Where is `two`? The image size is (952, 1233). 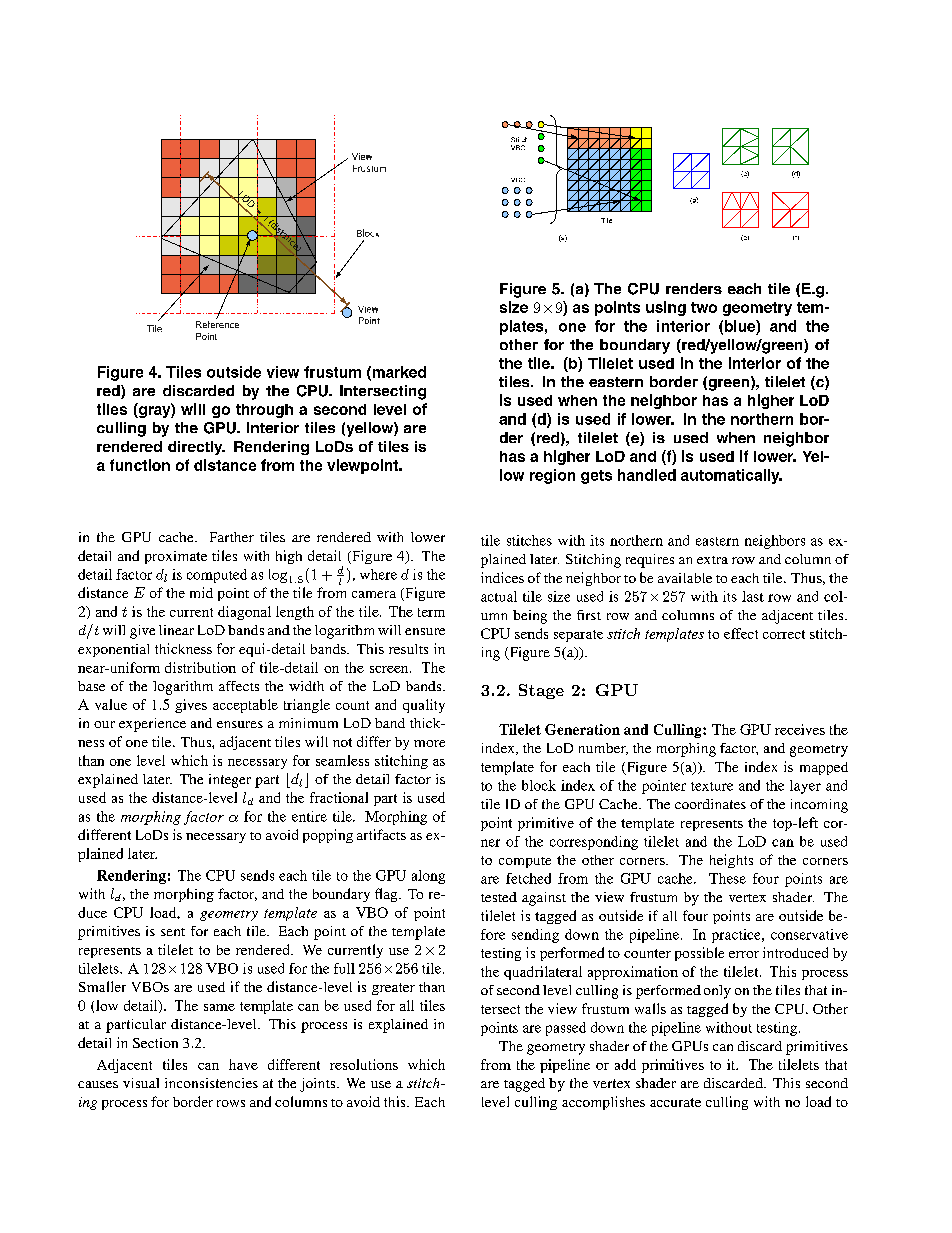
two is located at coordinates (704, 307).
